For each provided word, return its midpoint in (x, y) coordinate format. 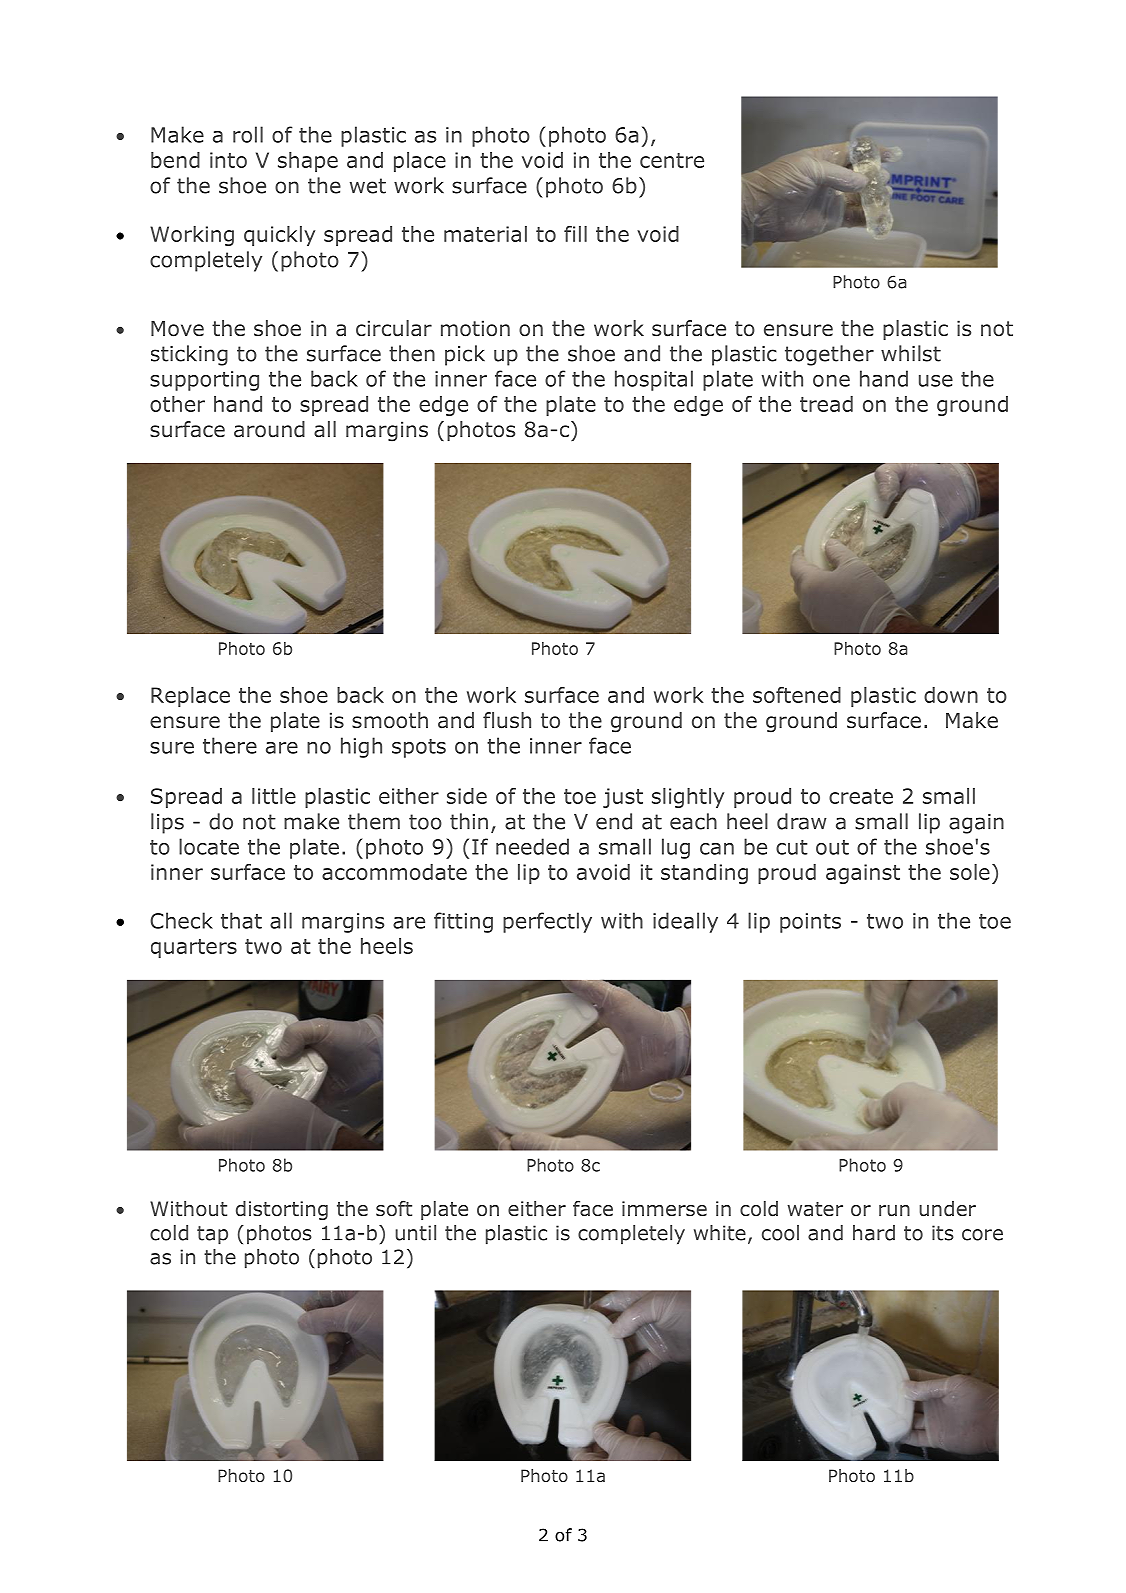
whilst (911, 353)
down (951, 695)
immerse (664, 1208)
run (894, 1211)
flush (507, 720)
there (230, 745)
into (228, 160)
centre (672, 160)
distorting (282, 1210)
